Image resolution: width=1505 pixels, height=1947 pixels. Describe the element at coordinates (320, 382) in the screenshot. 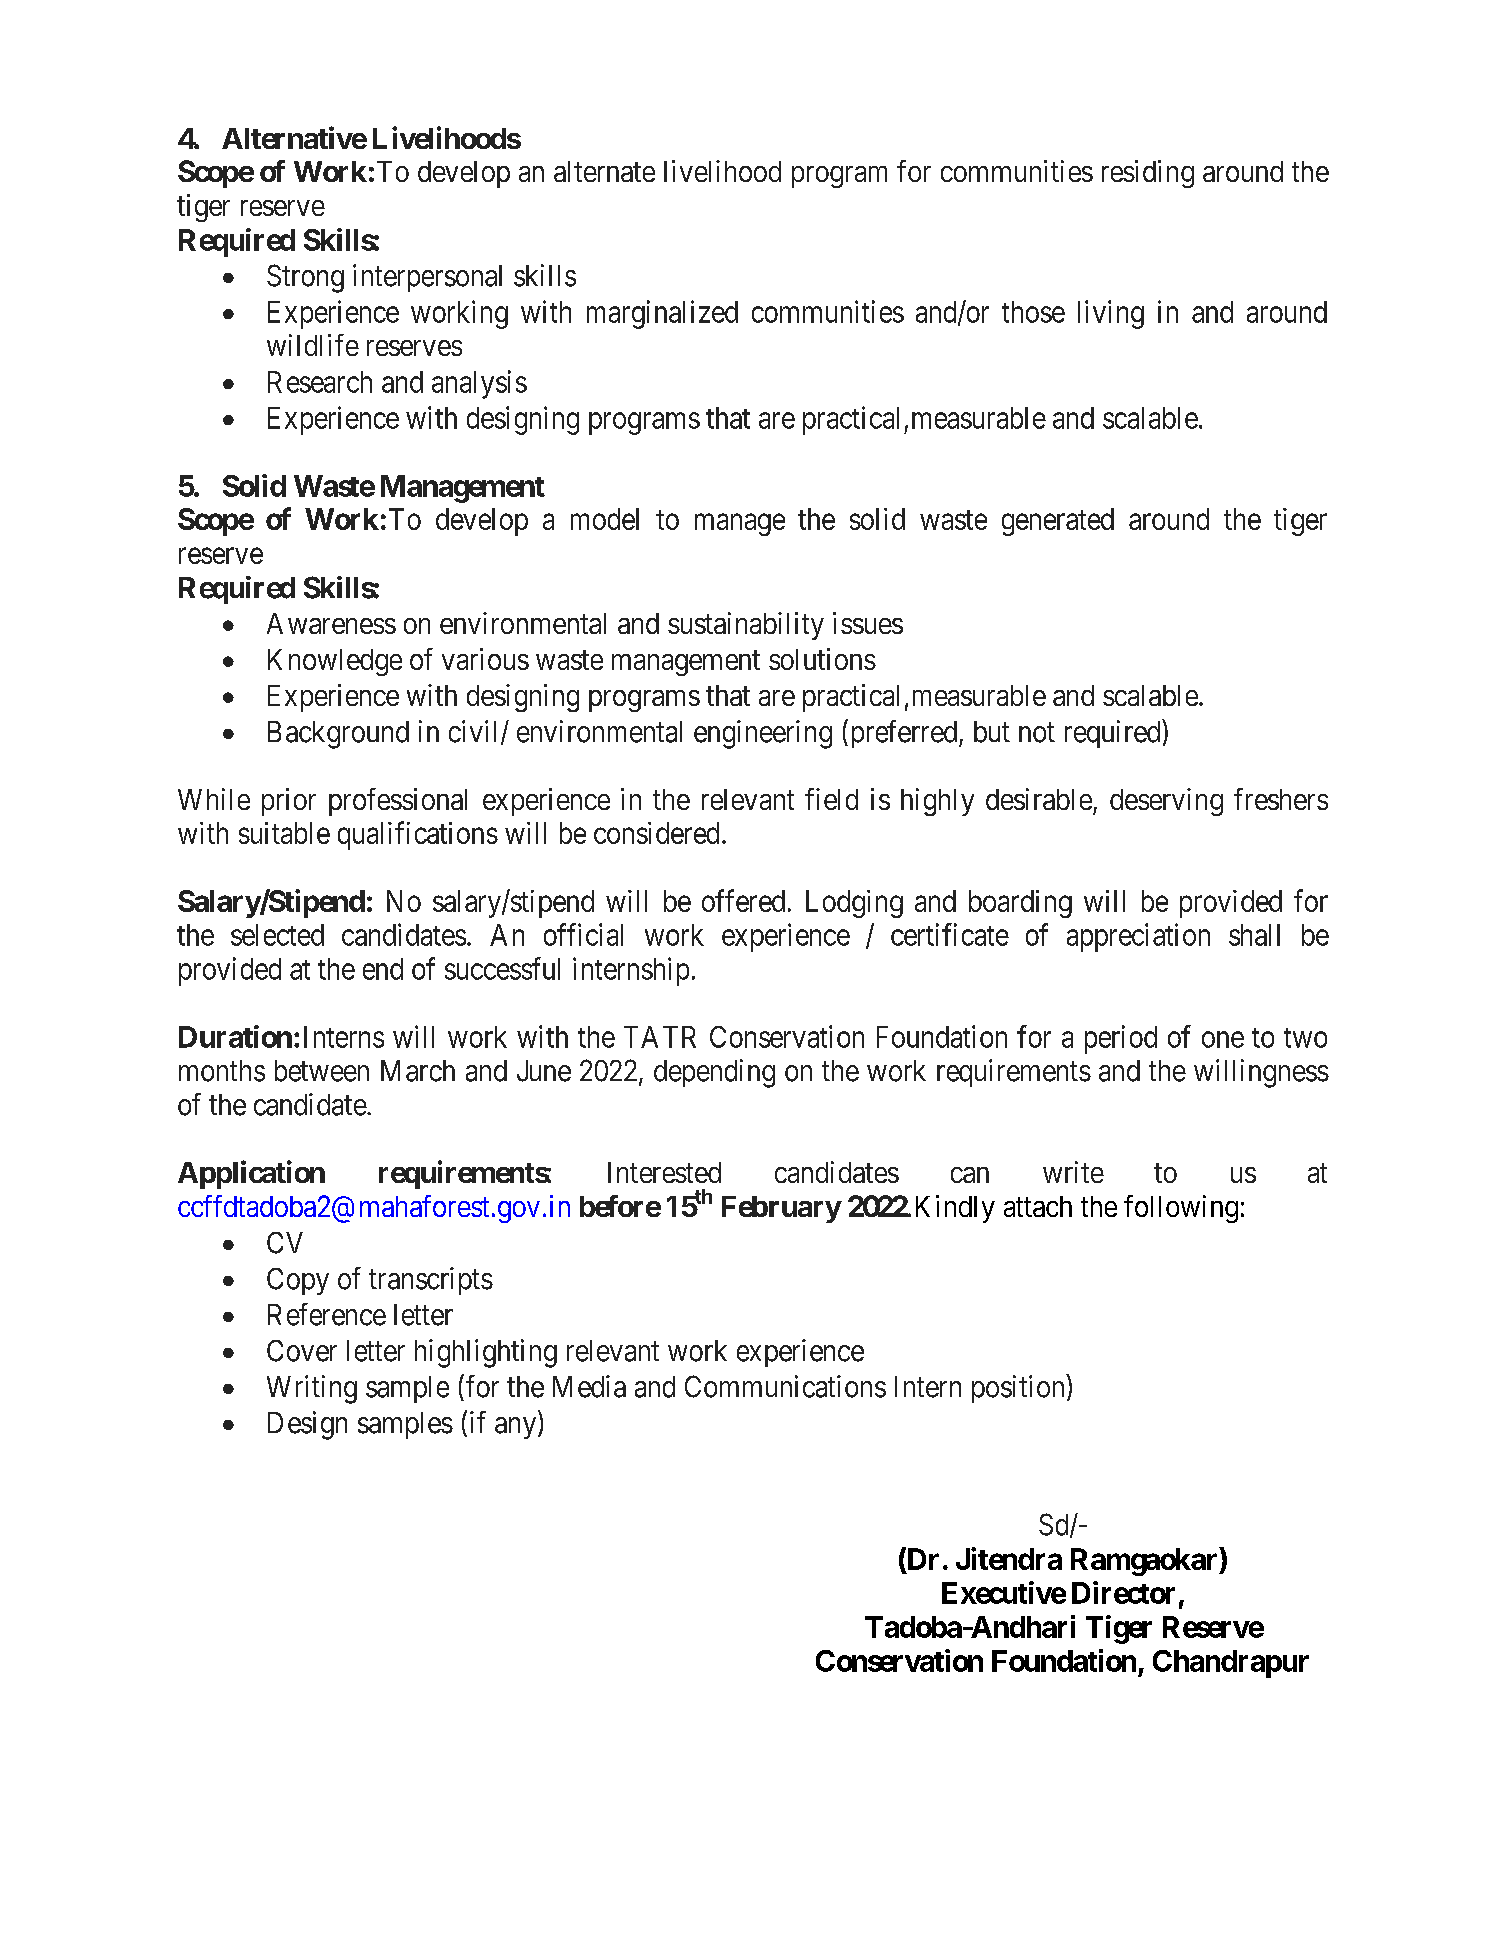

I see `Research` at that location.
